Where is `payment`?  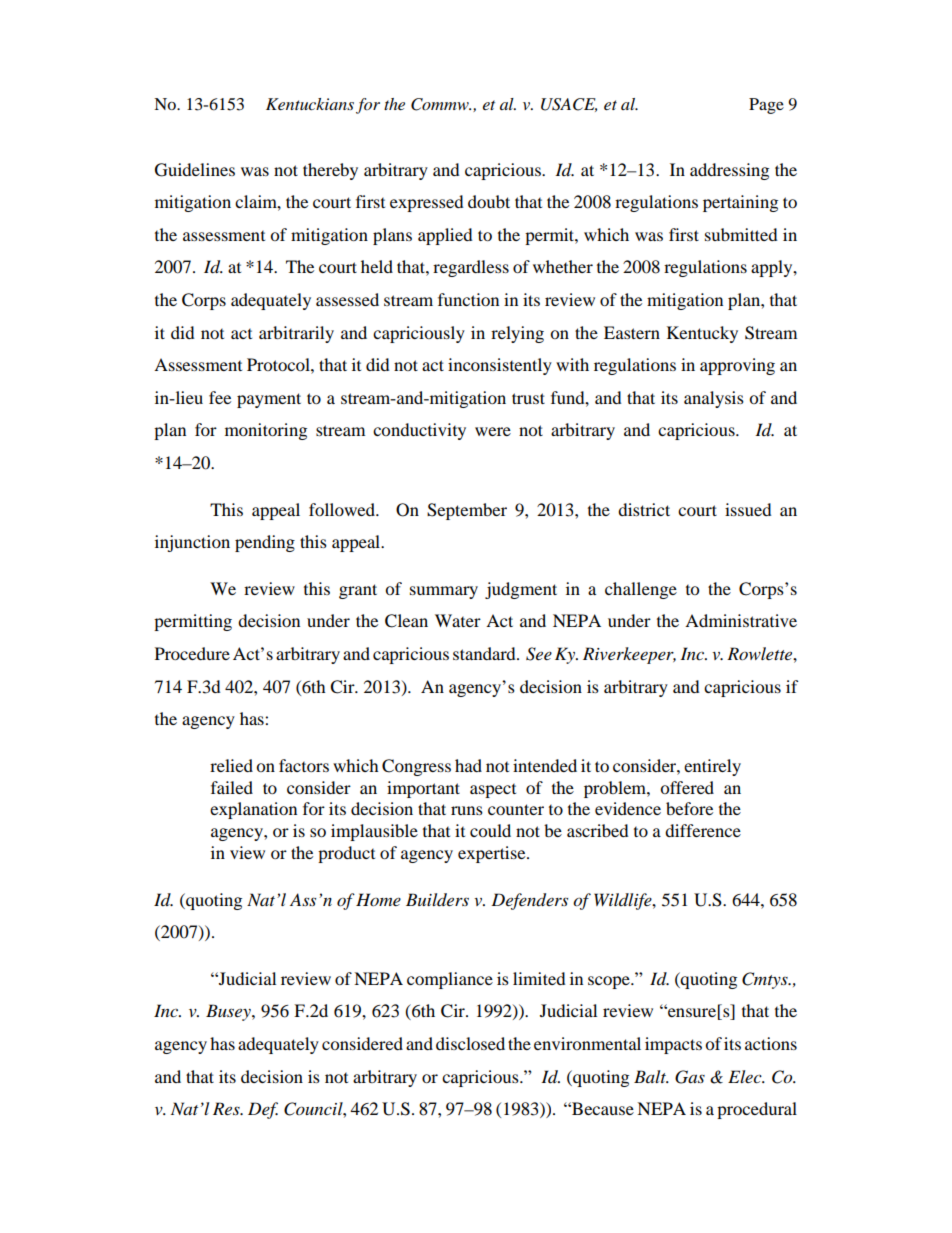
payment is located at coordinates (269, 400).
